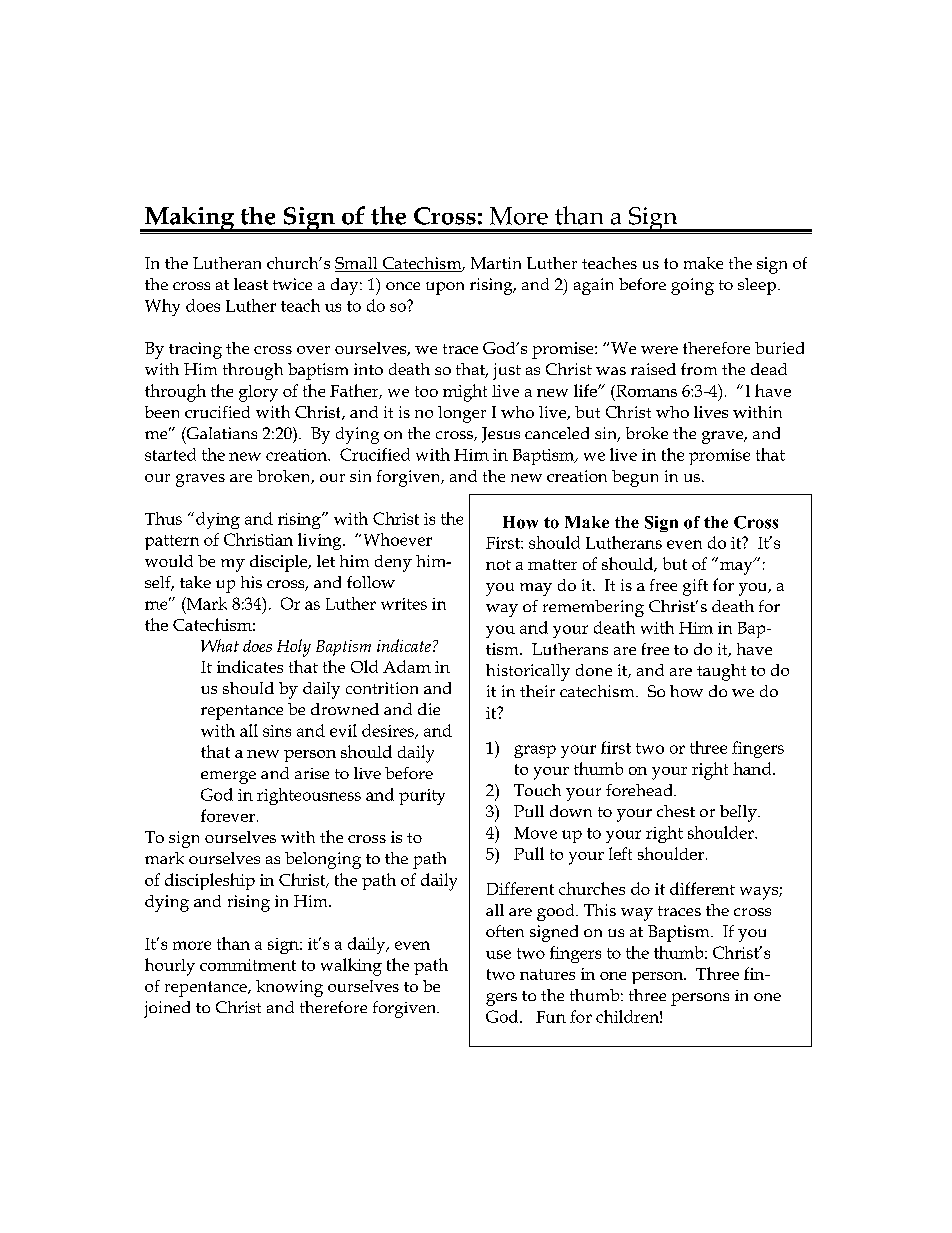  I want to click on Martin, so click(496, 263).
